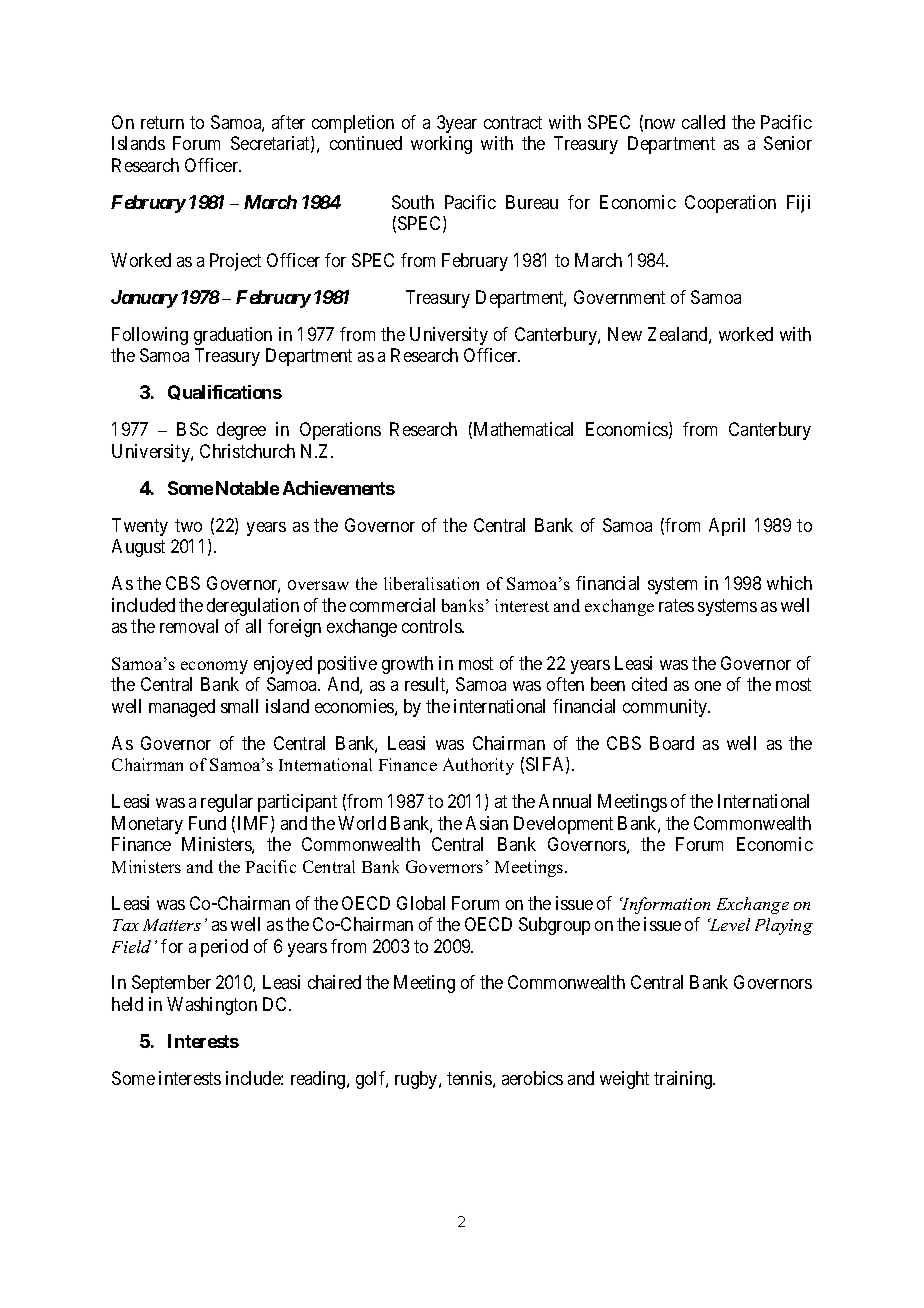 This document has width=924, height=1308. What do you see at coordinates (233, 336) in the document?
I see `graduation` at bounding box center [233, 336].
